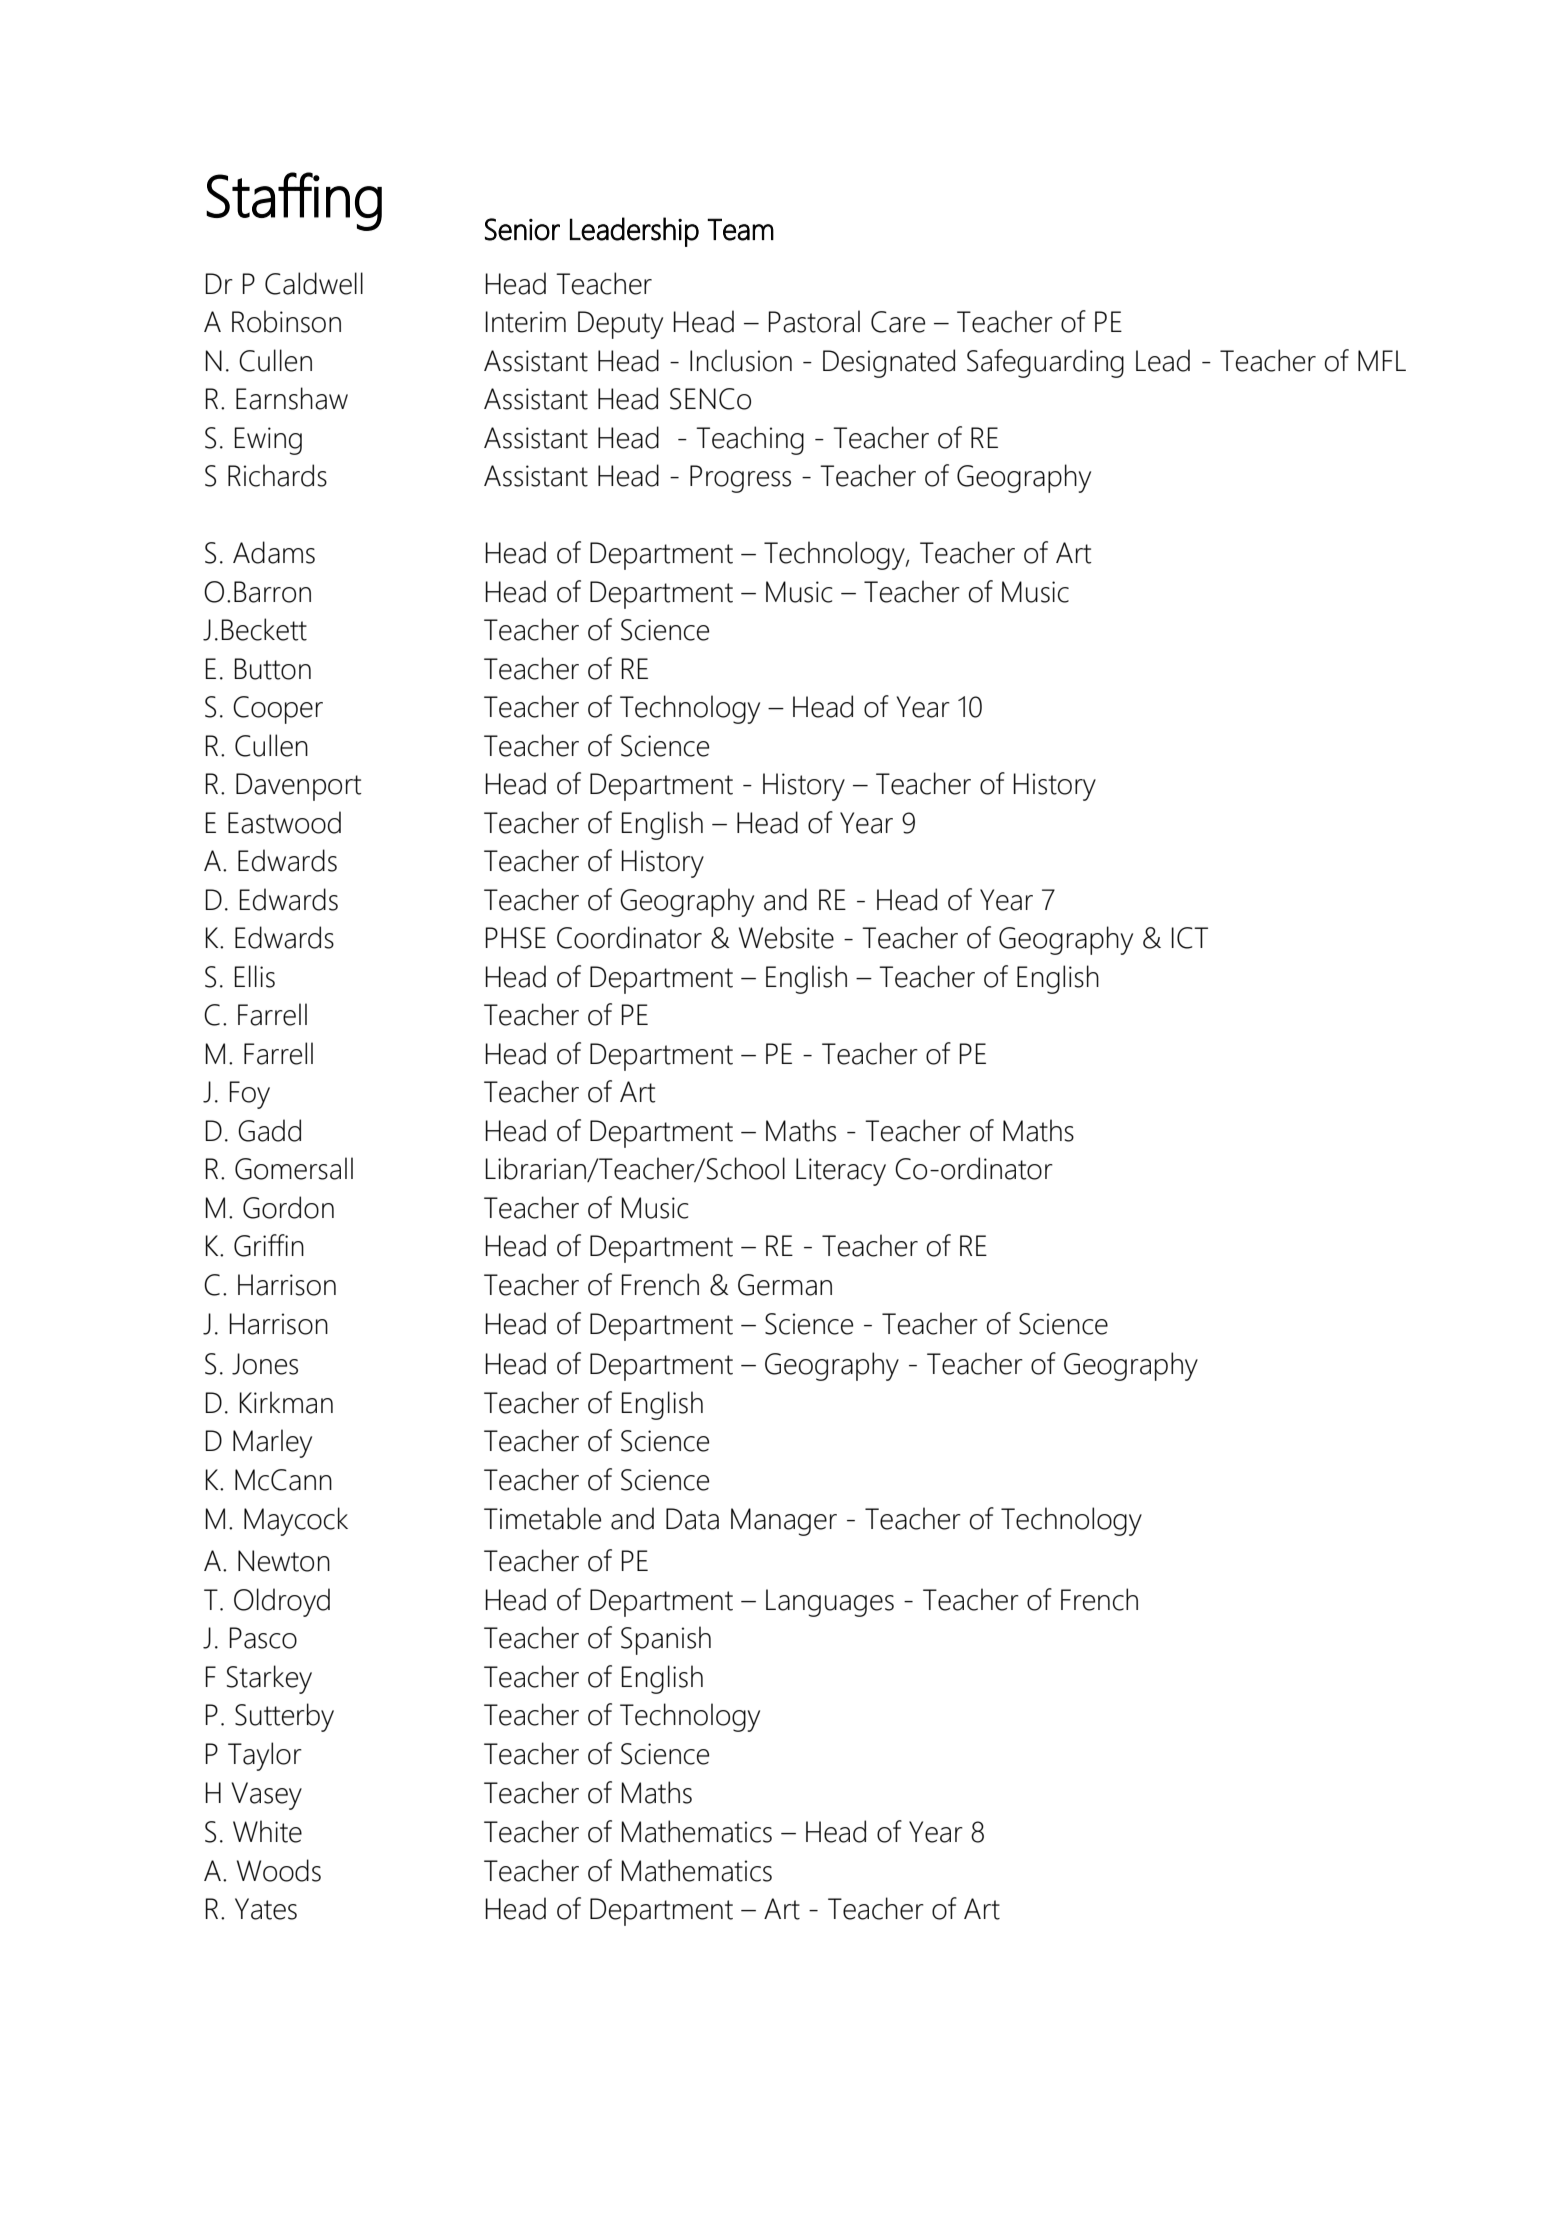  Describe the element at coordinates (666, 1640) in the screenshot. I see `Spanish` at that location.
